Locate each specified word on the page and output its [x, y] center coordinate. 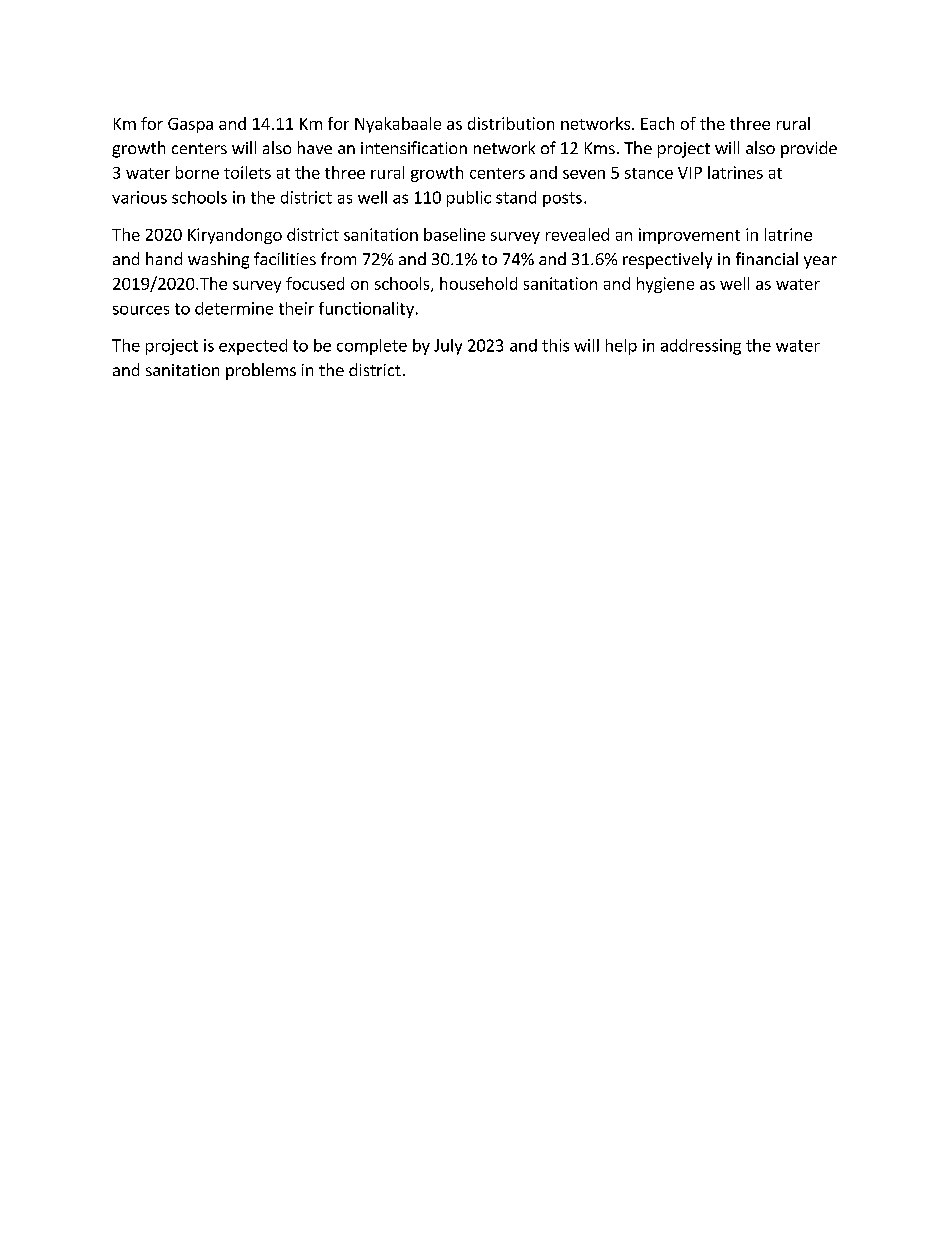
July [448, 347]
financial [767, 258]
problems [261, 371]
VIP [690, 173]
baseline [454, 234]
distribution [511, 123]
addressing [701, 347]
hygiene [665, 285]
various [139, 197]
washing [218, 260]
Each [657, 123]
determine [234, 308]
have [315, 147]
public [469, 199]
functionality [366, 310]
